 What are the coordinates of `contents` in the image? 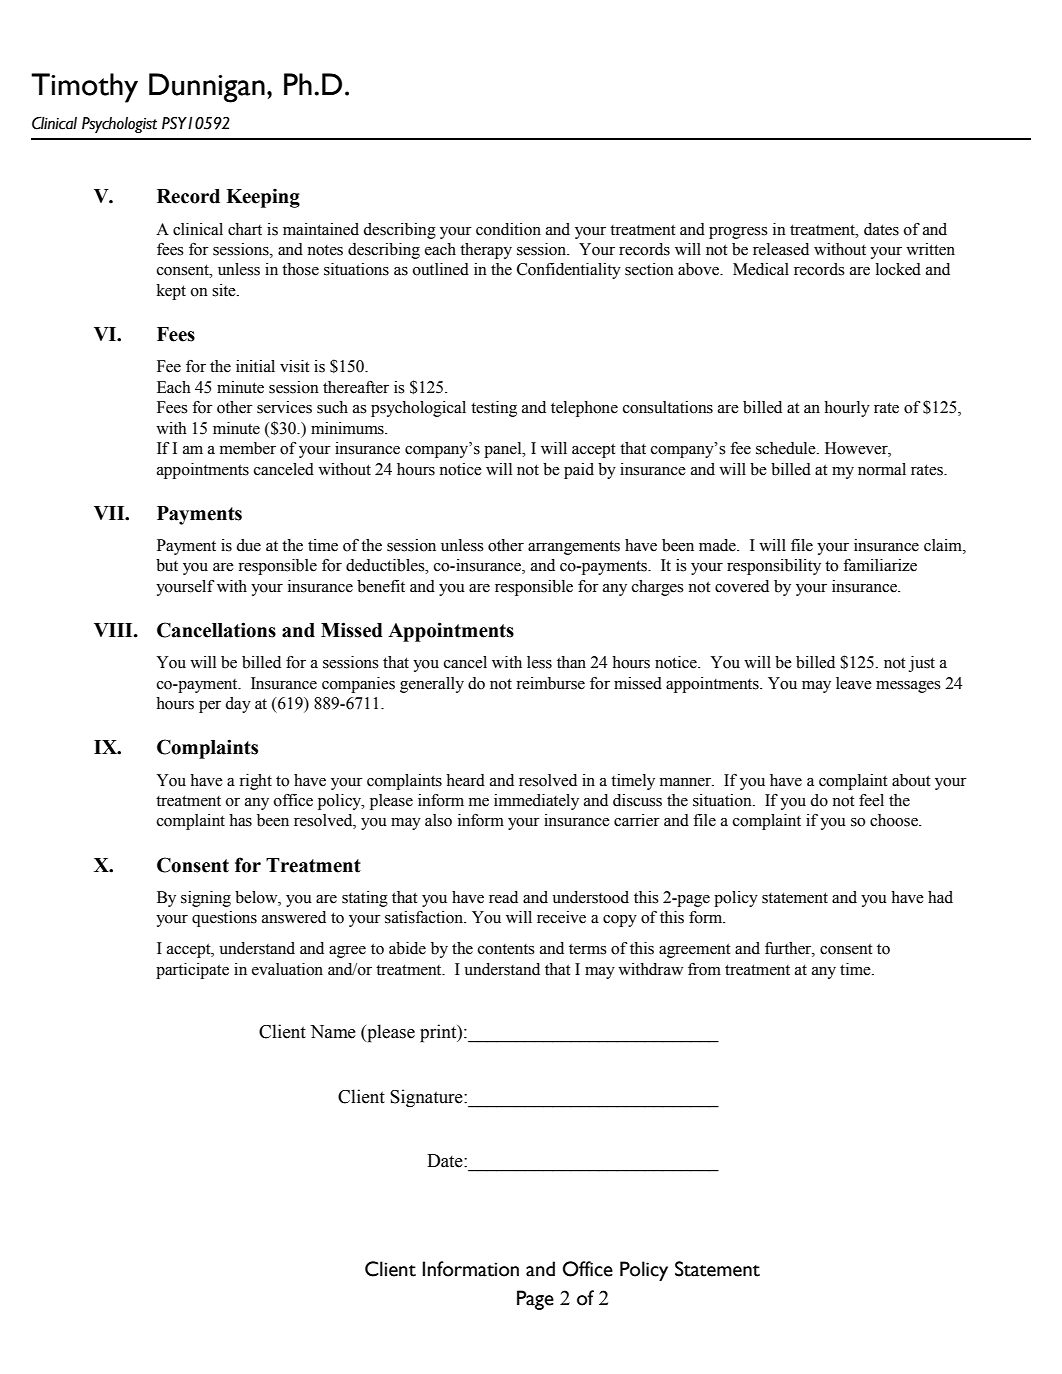 It's located at (506, 949).
